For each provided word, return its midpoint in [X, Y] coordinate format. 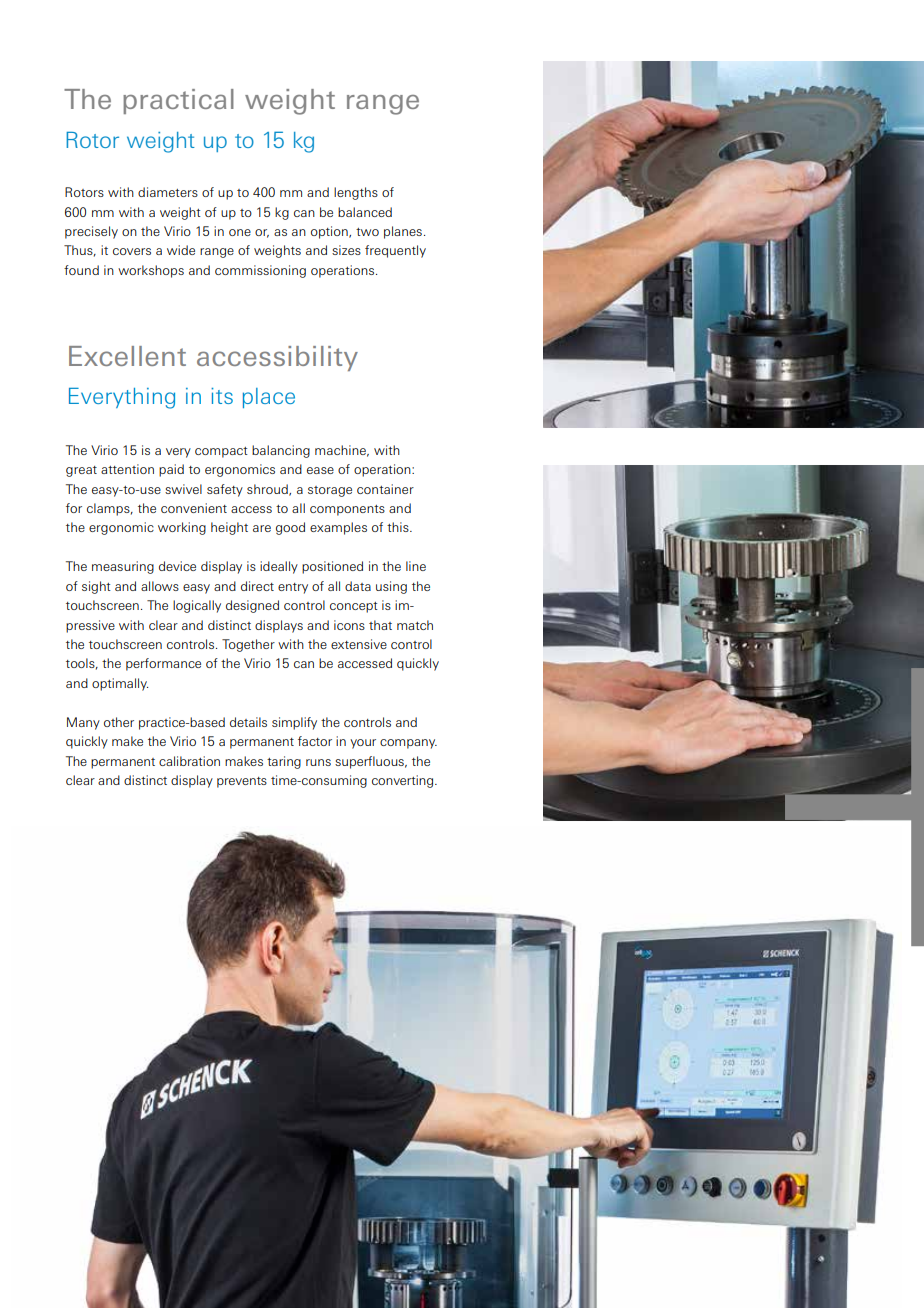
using [391, 587]
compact [221, 452]
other [119, 722]
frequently [395, 251]
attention [127, 469]
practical [178, 101]
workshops [151, 271]
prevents [242, 782]
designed [252, 606]
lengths [356, 193]
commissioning [260, 271]
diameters [168, 192]
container [385, 489]
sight [96, 587]
